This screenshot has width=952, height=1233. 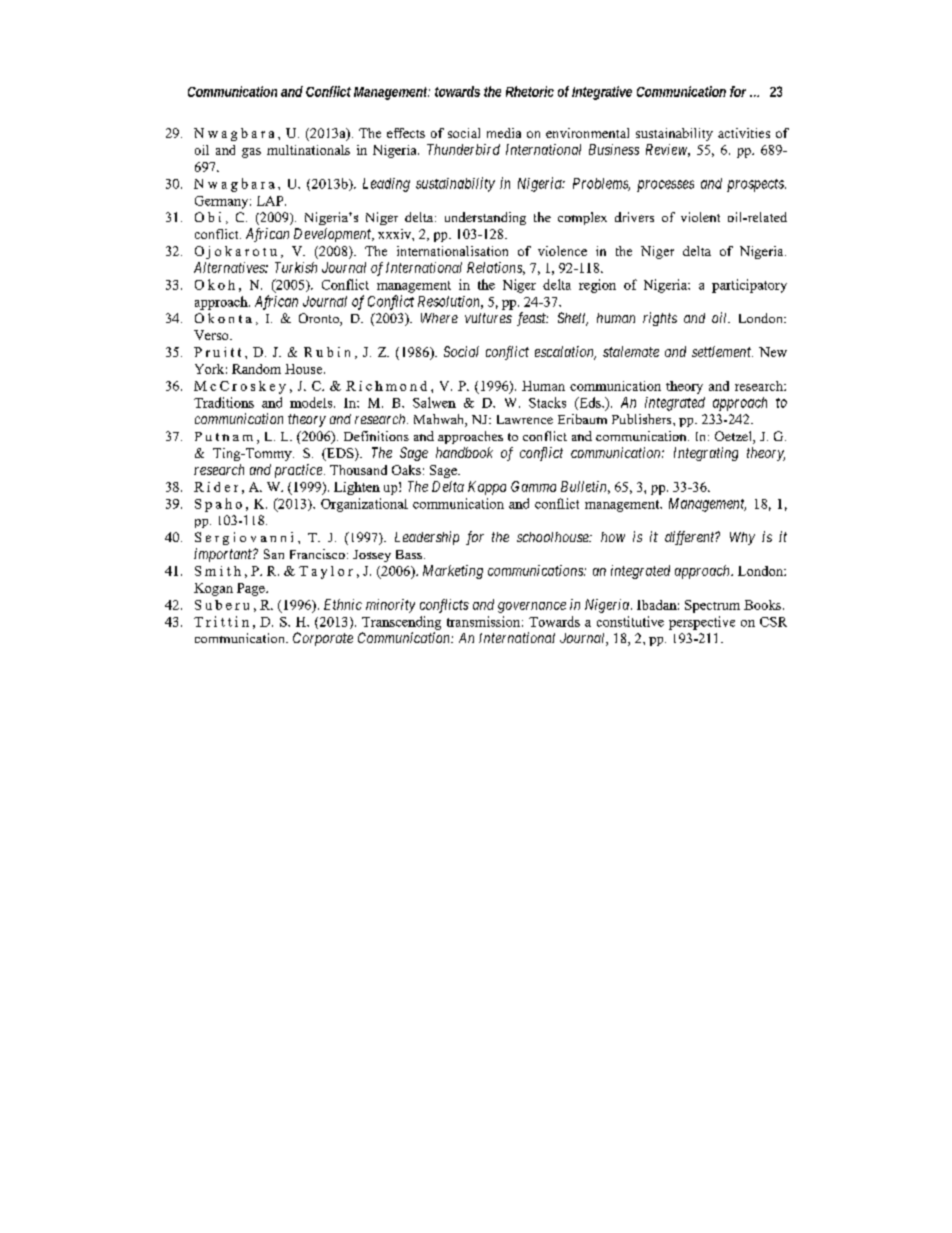 What do you see at coordinates (485, 218) in the screenshot?
I see `understanding` at bounding box center [485, 218].
